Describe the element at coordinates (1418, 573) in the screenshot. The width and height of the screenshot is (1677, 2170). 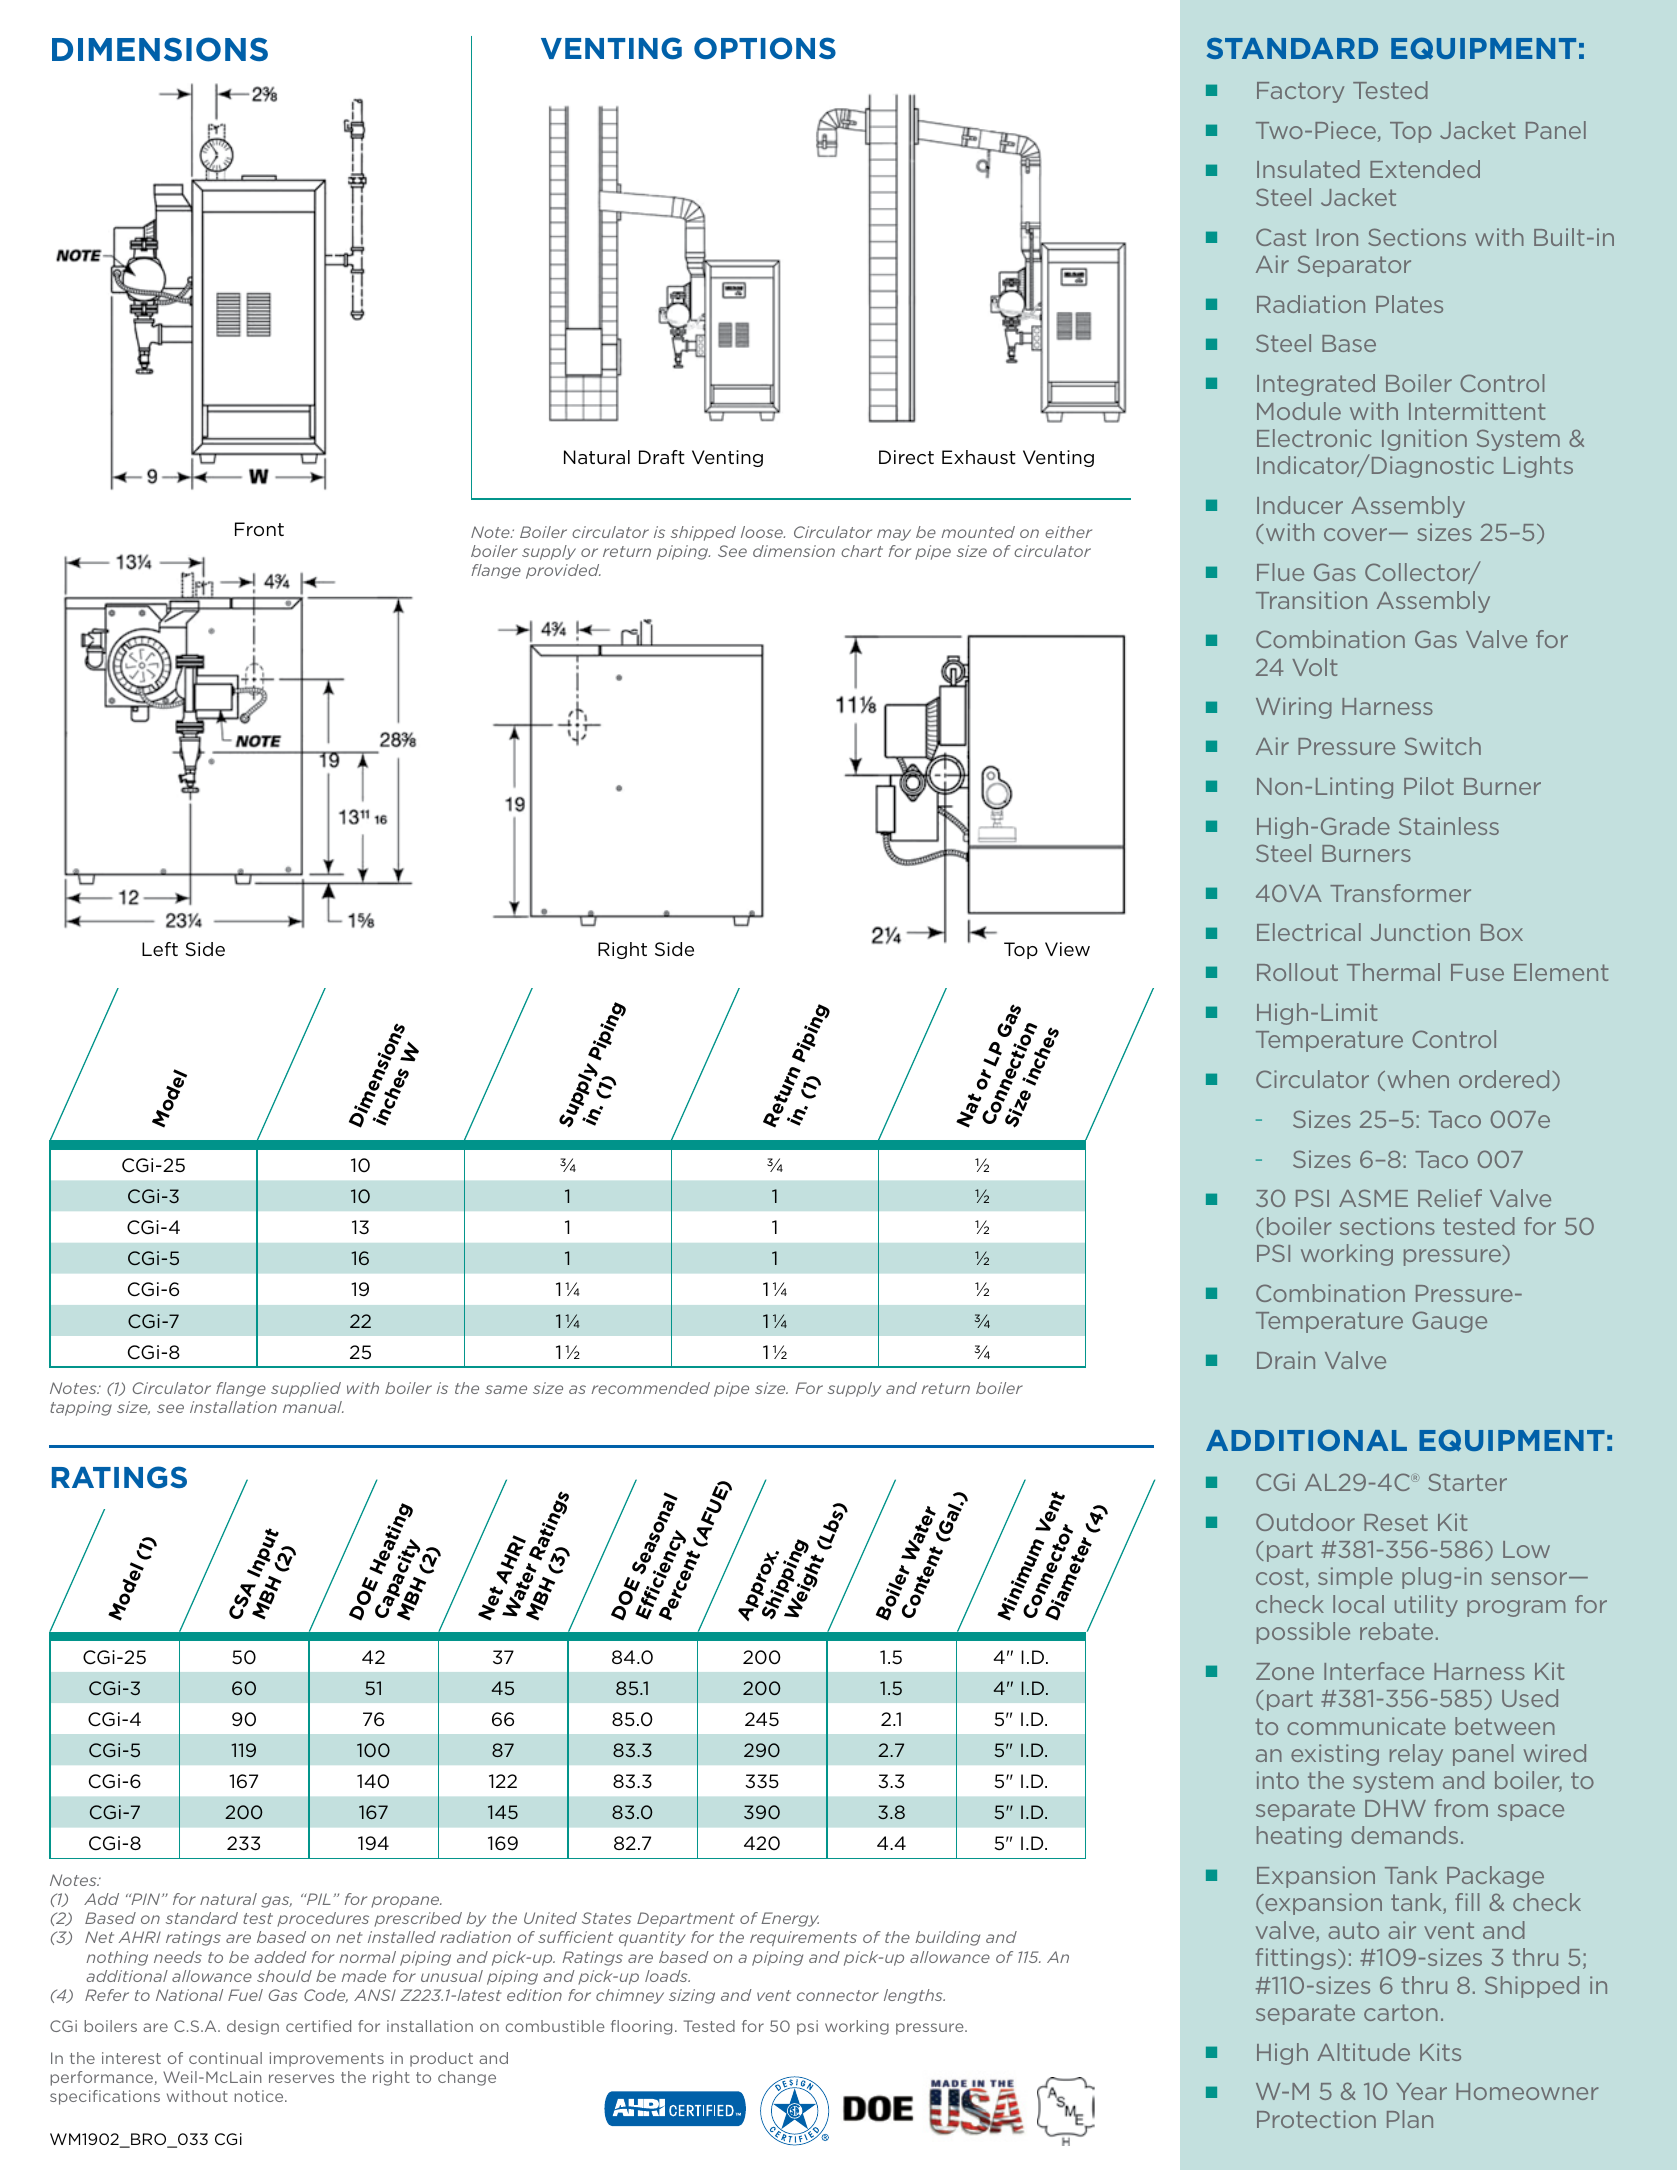
I see `Collector` at that location.
